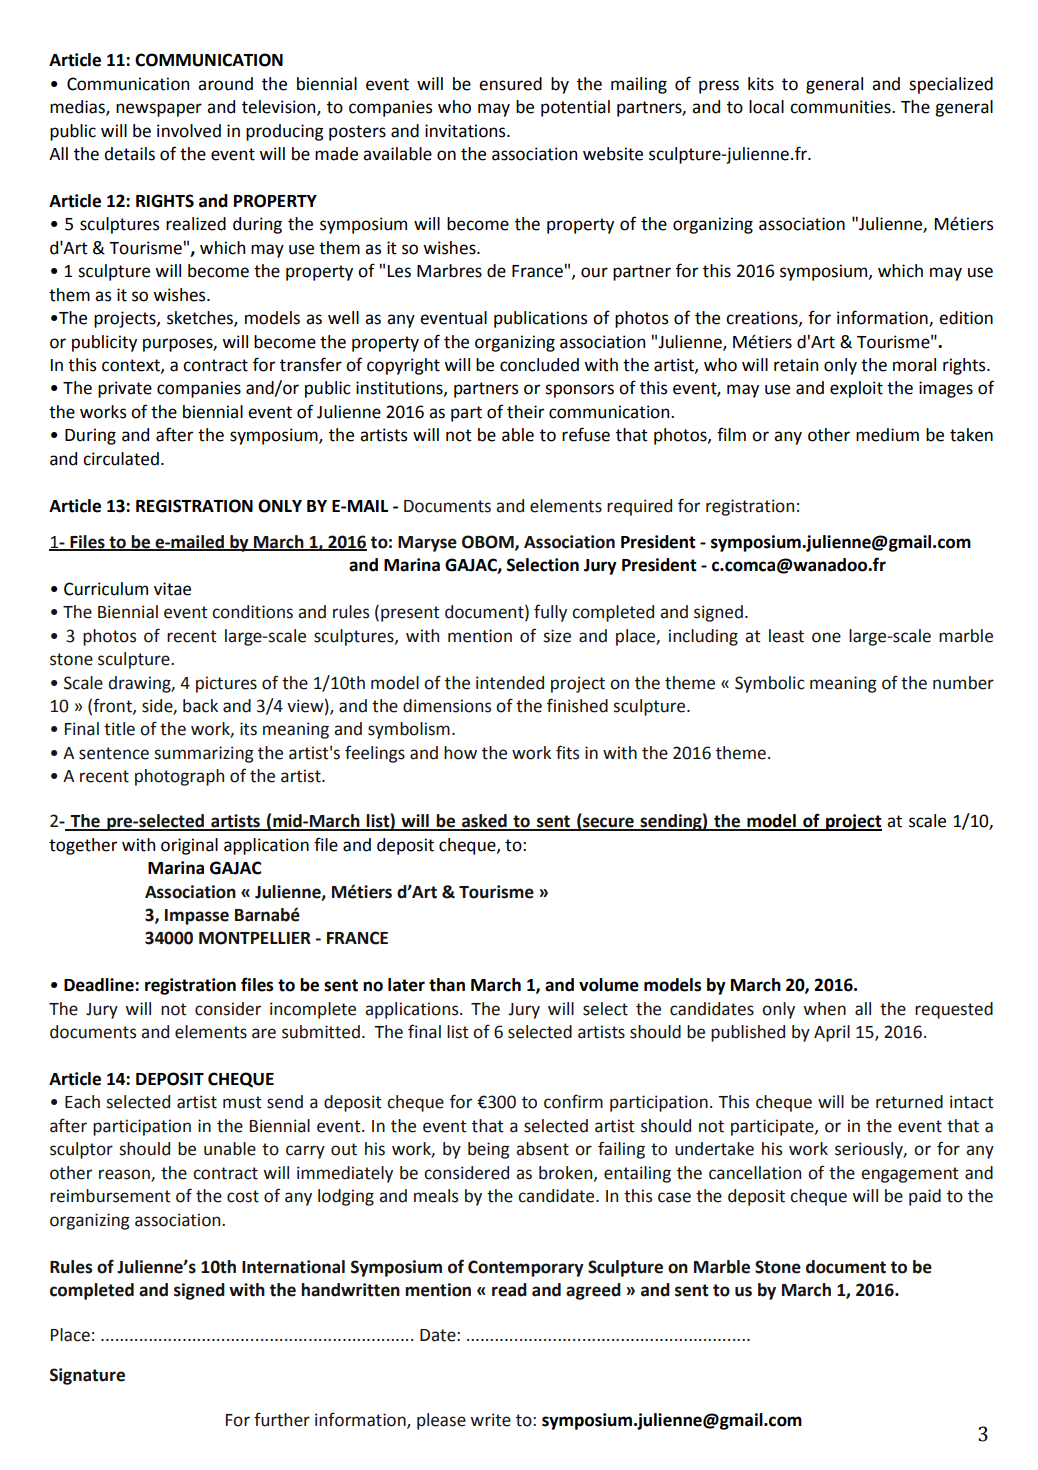 The image size is (1038, 1470). What do you see at coordinates (242, 1102) in the image?
I see `must` at bounding box center [242, 1102].
